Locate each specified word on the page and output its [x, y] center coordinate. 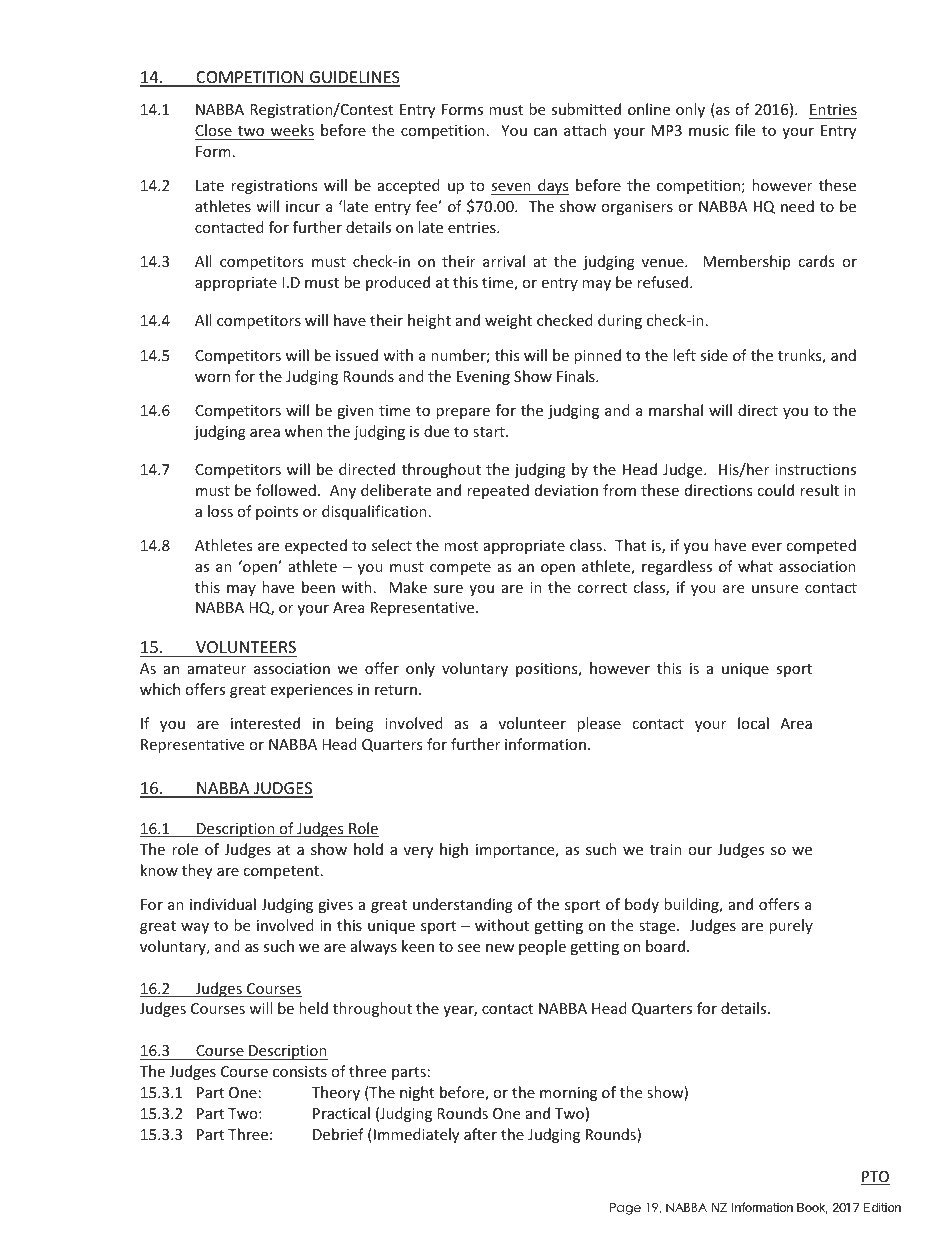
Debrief [338, 1134]
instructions [815, 469]
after [480, 1134]
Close [213, 130]
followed [286, 490]
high [454, 850]
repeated [498, 491]
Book [812, 1208]
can [545, 132]
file [745, 130]
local [753, 723]
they [197, 871]
